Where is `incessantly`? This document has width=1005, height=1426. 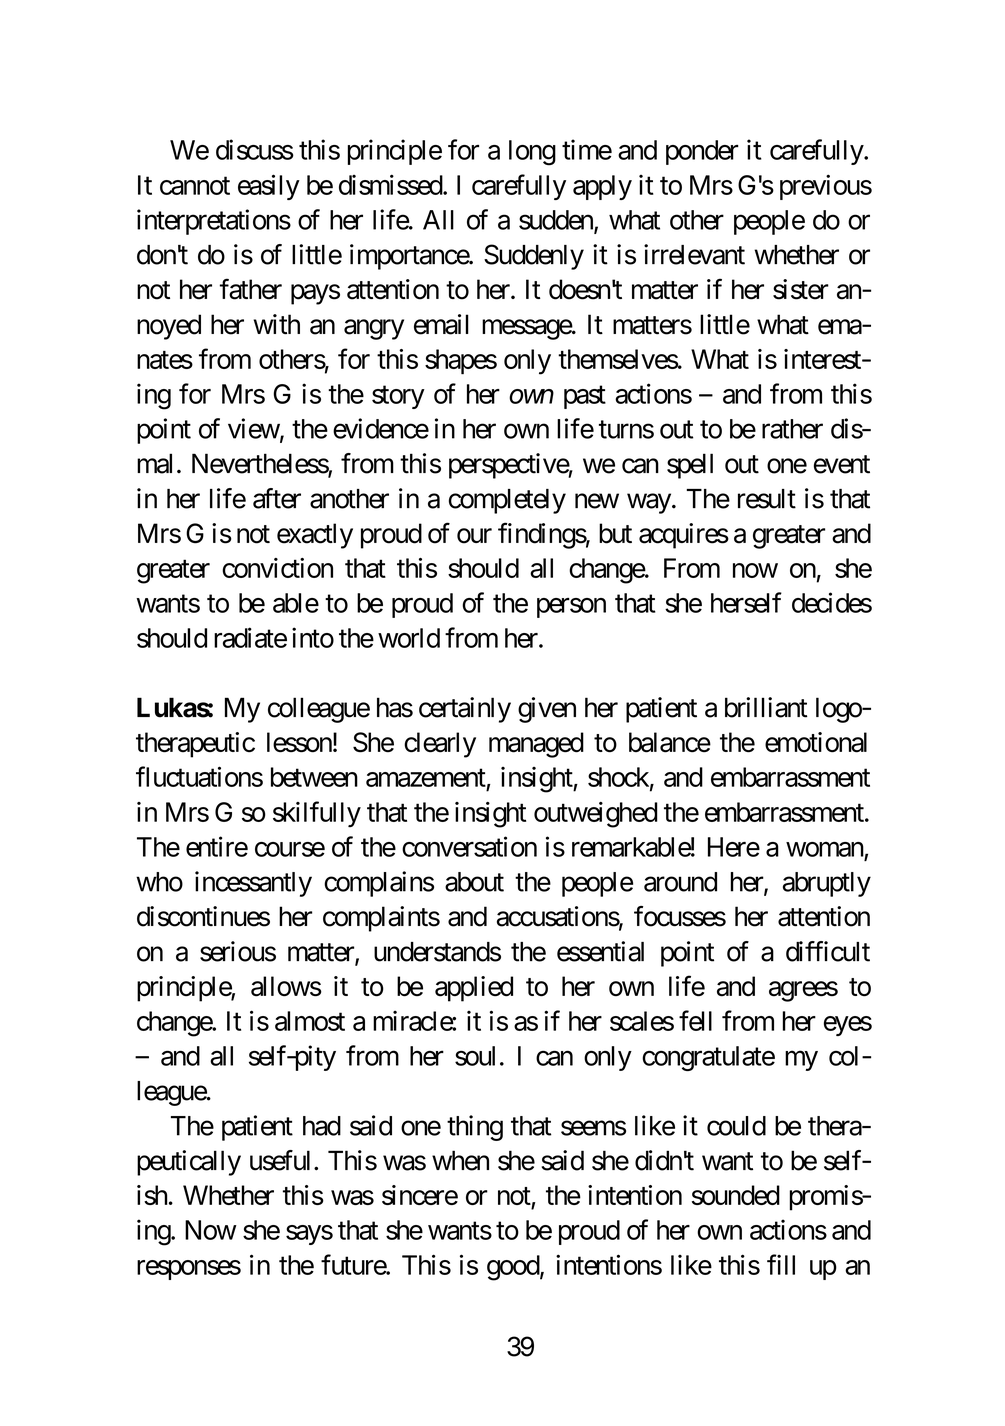
incessantly is located at coordinates (253, 884).
